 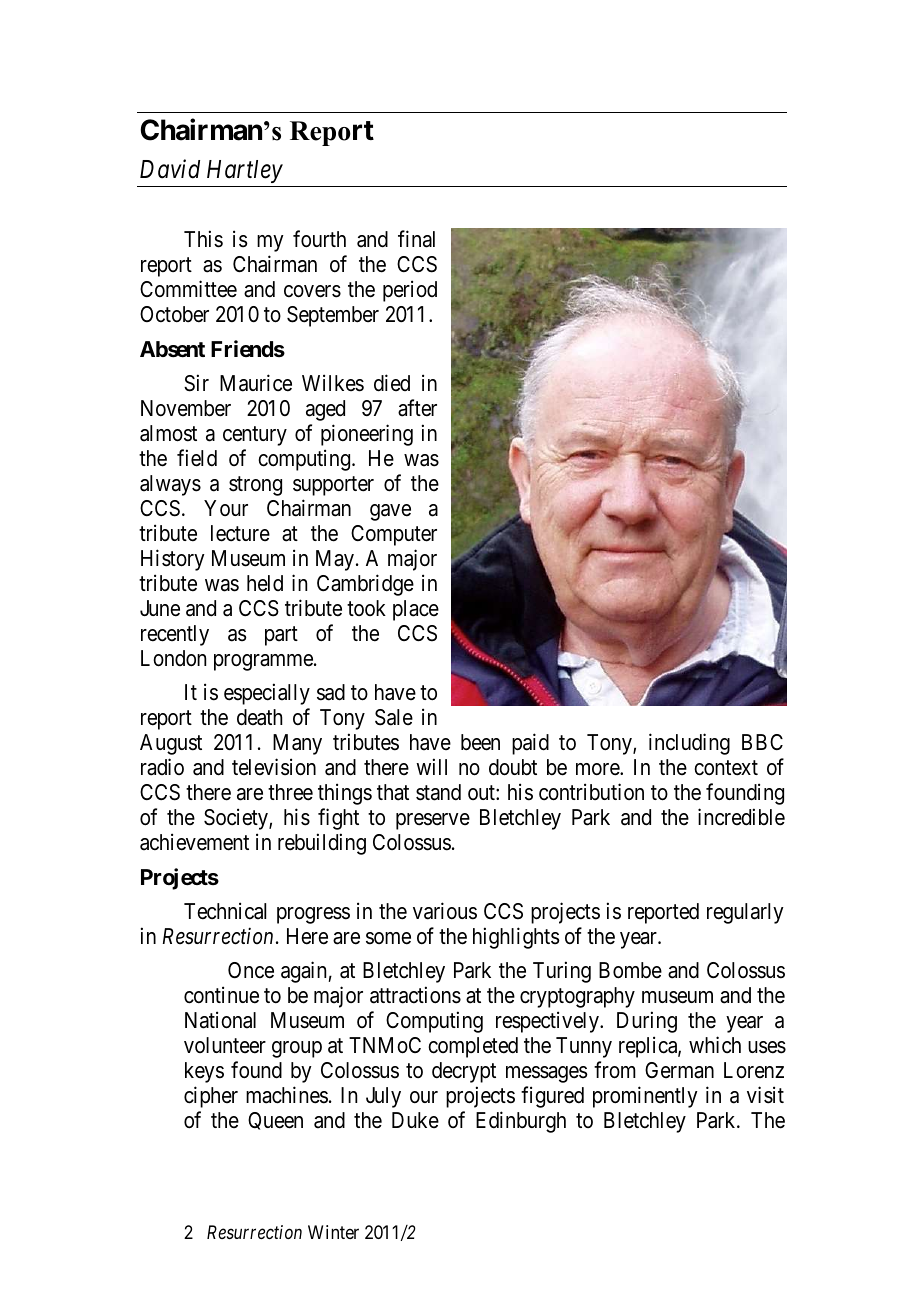 What do you see at coordinates (689, 744) in the screenshot?
I see `including` at bounding box center [689, 744].
